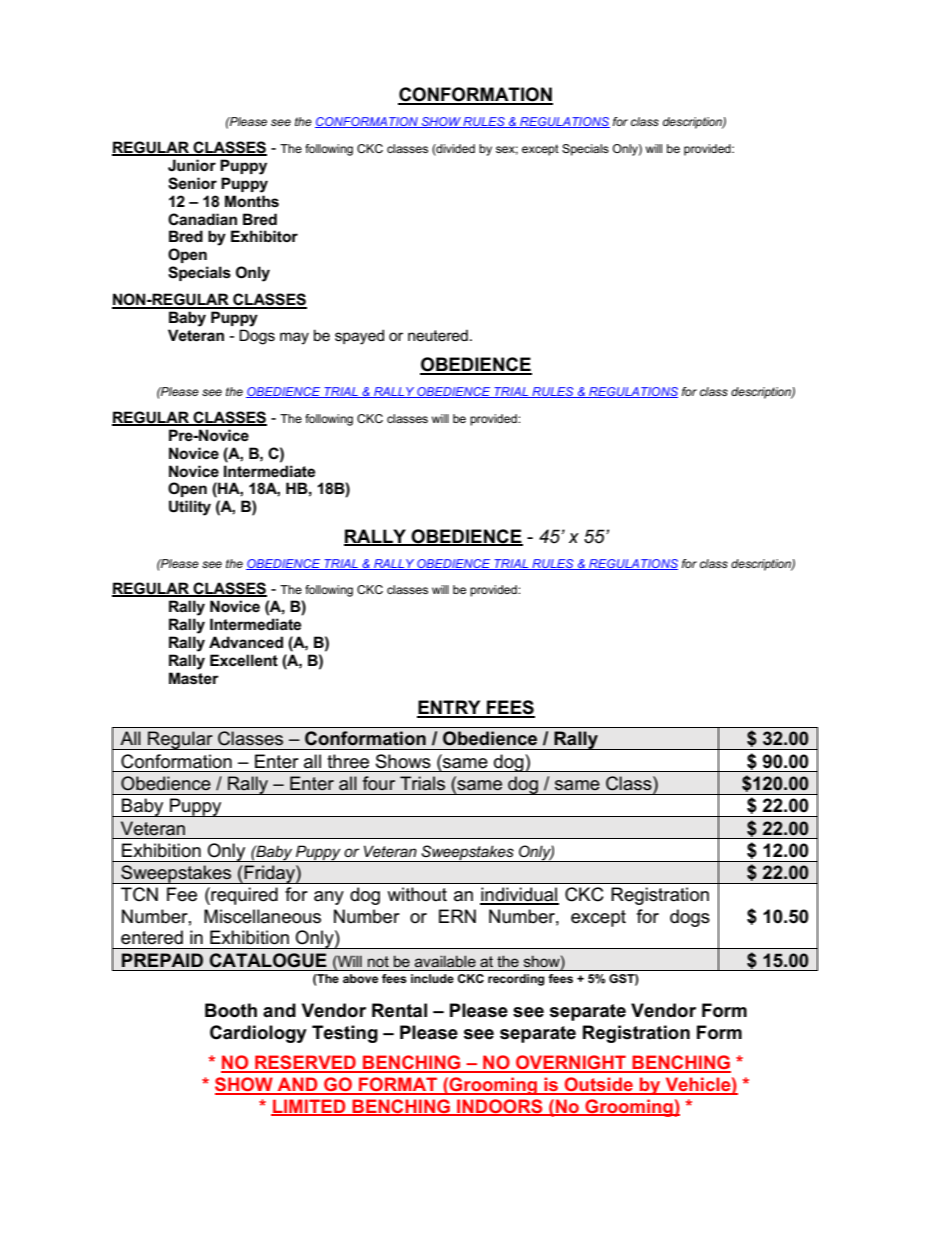  I want to click on may, so click(294, 338).
